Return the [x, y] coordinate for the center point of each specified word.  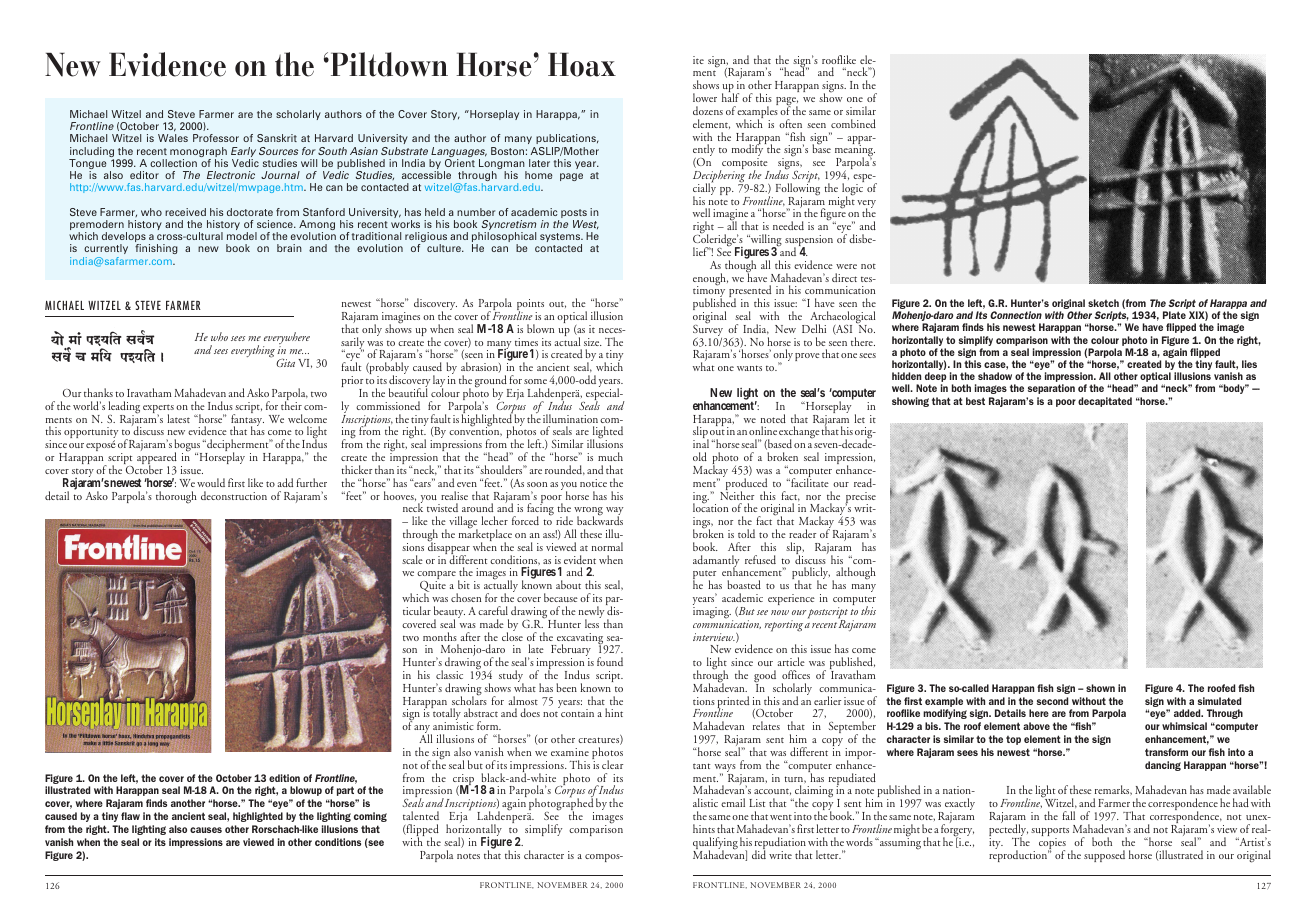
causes [206, 830]
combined [853, 123]
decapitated [1105, 402]
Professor [216, 138]
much [610, 456]
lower [705, 97]
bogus [188, 446]
